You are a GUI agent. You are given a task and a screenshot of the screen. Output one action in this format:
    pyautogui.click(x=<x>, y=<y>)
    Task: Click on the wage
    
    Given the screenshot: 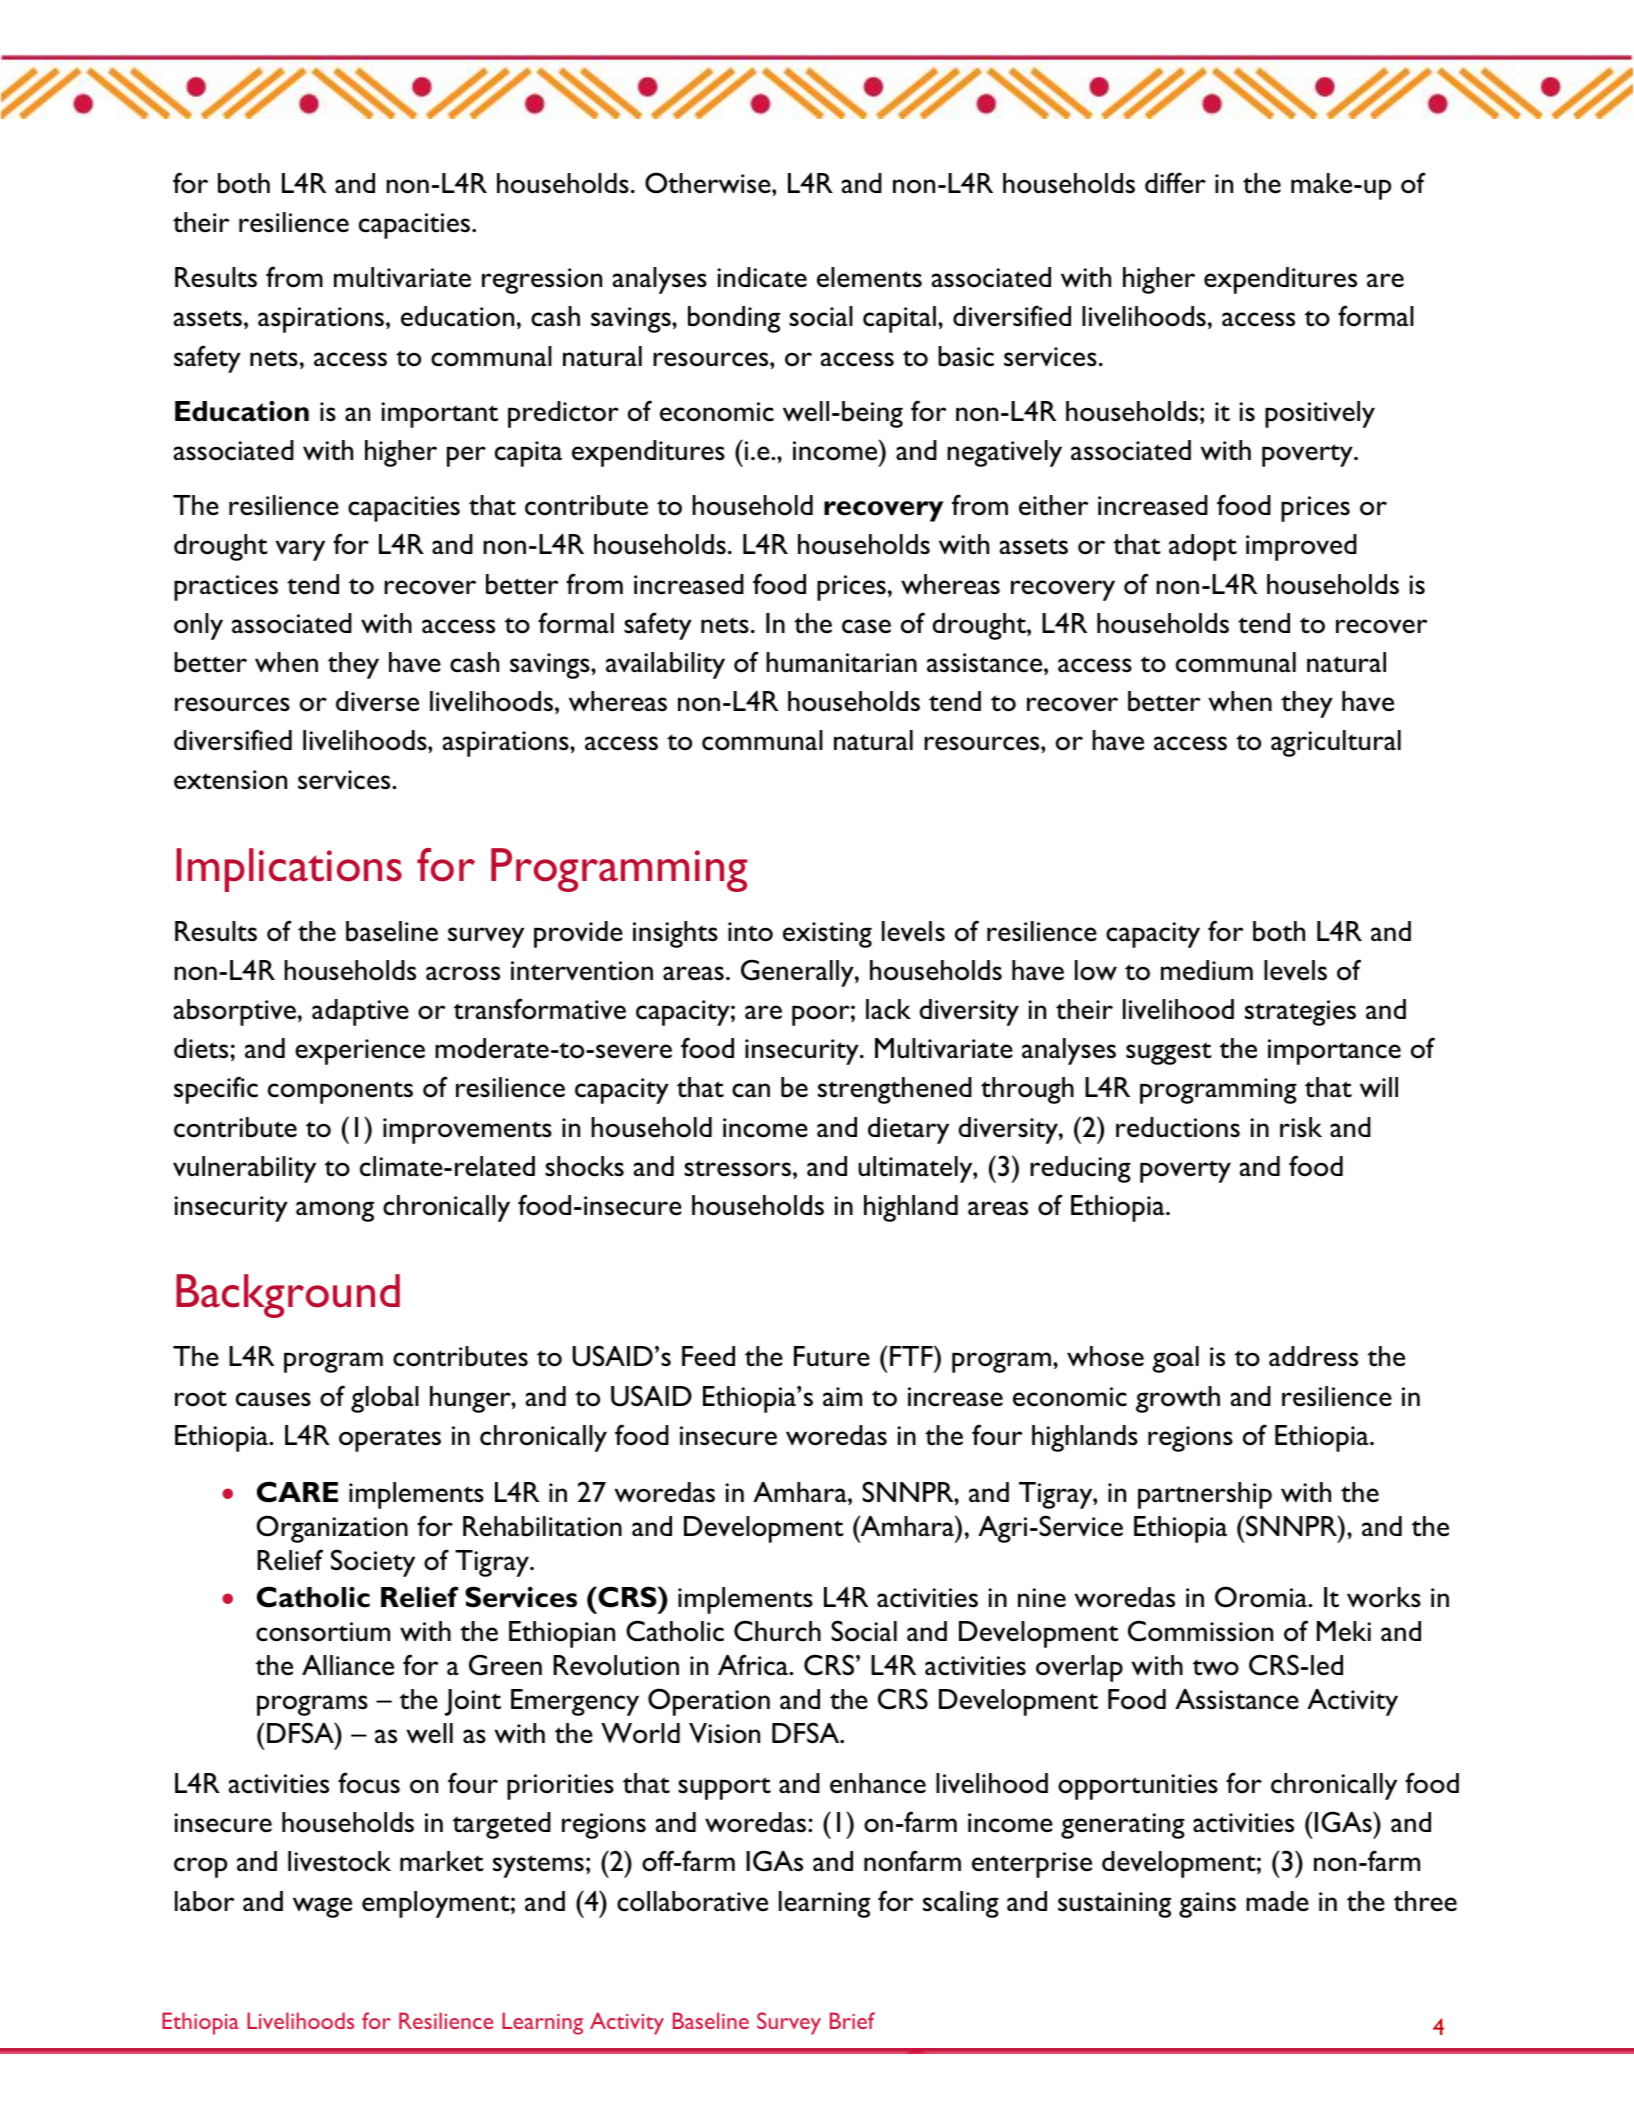 What is the action you would take?
    pyautogui.click(x=322, y=1907)
